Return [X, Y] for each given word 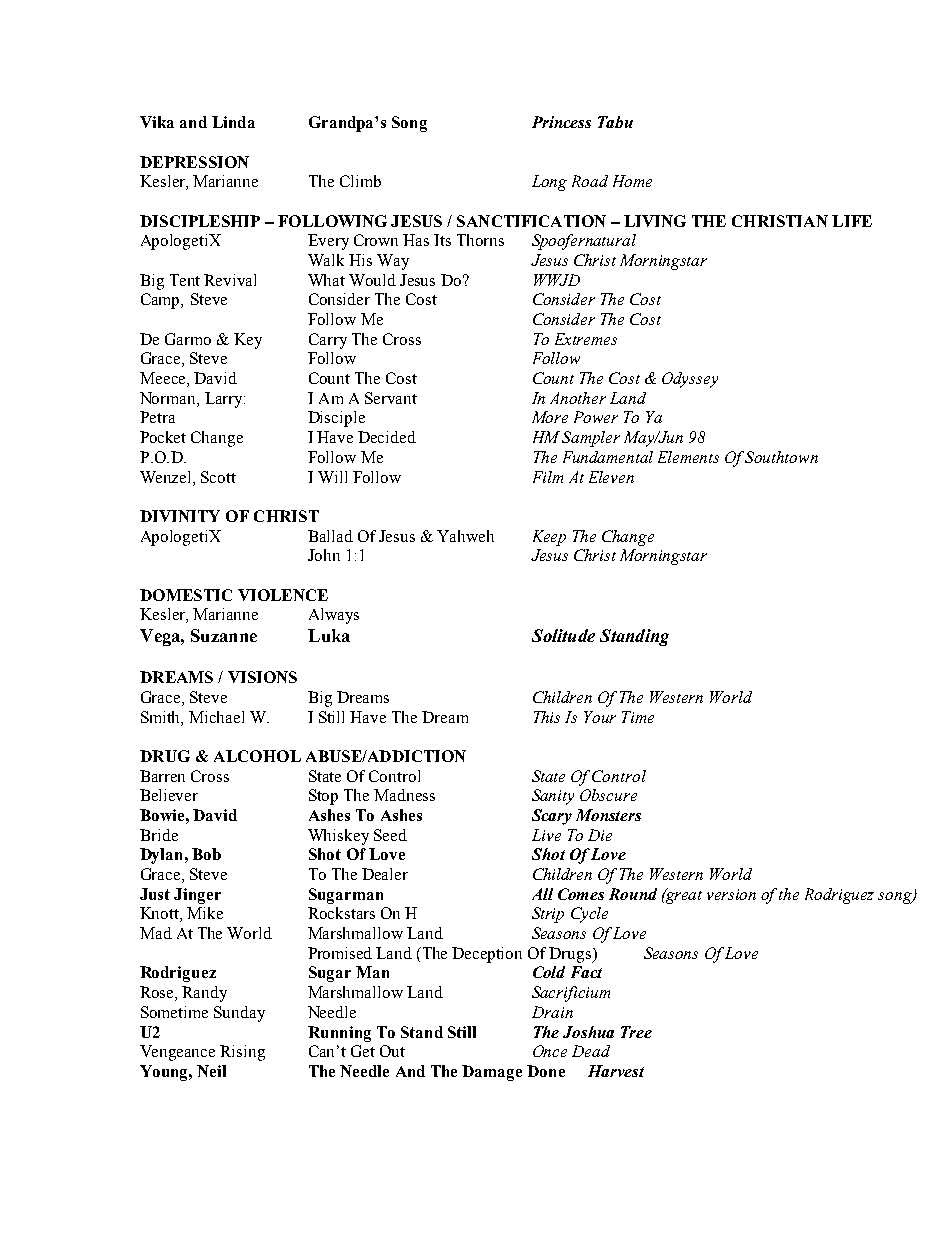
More [550, 417]
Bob [206, 854]
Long [549, 183]
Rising [242, 1053]
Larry [225, 400]
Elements [688, 457]
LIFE [852, 221]
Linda [233, 122]
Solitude [563, 635]
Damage [492, 1073]
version [731, 894]
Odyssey [690, 380]
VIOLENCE [283, 595]
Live [546, 835]
